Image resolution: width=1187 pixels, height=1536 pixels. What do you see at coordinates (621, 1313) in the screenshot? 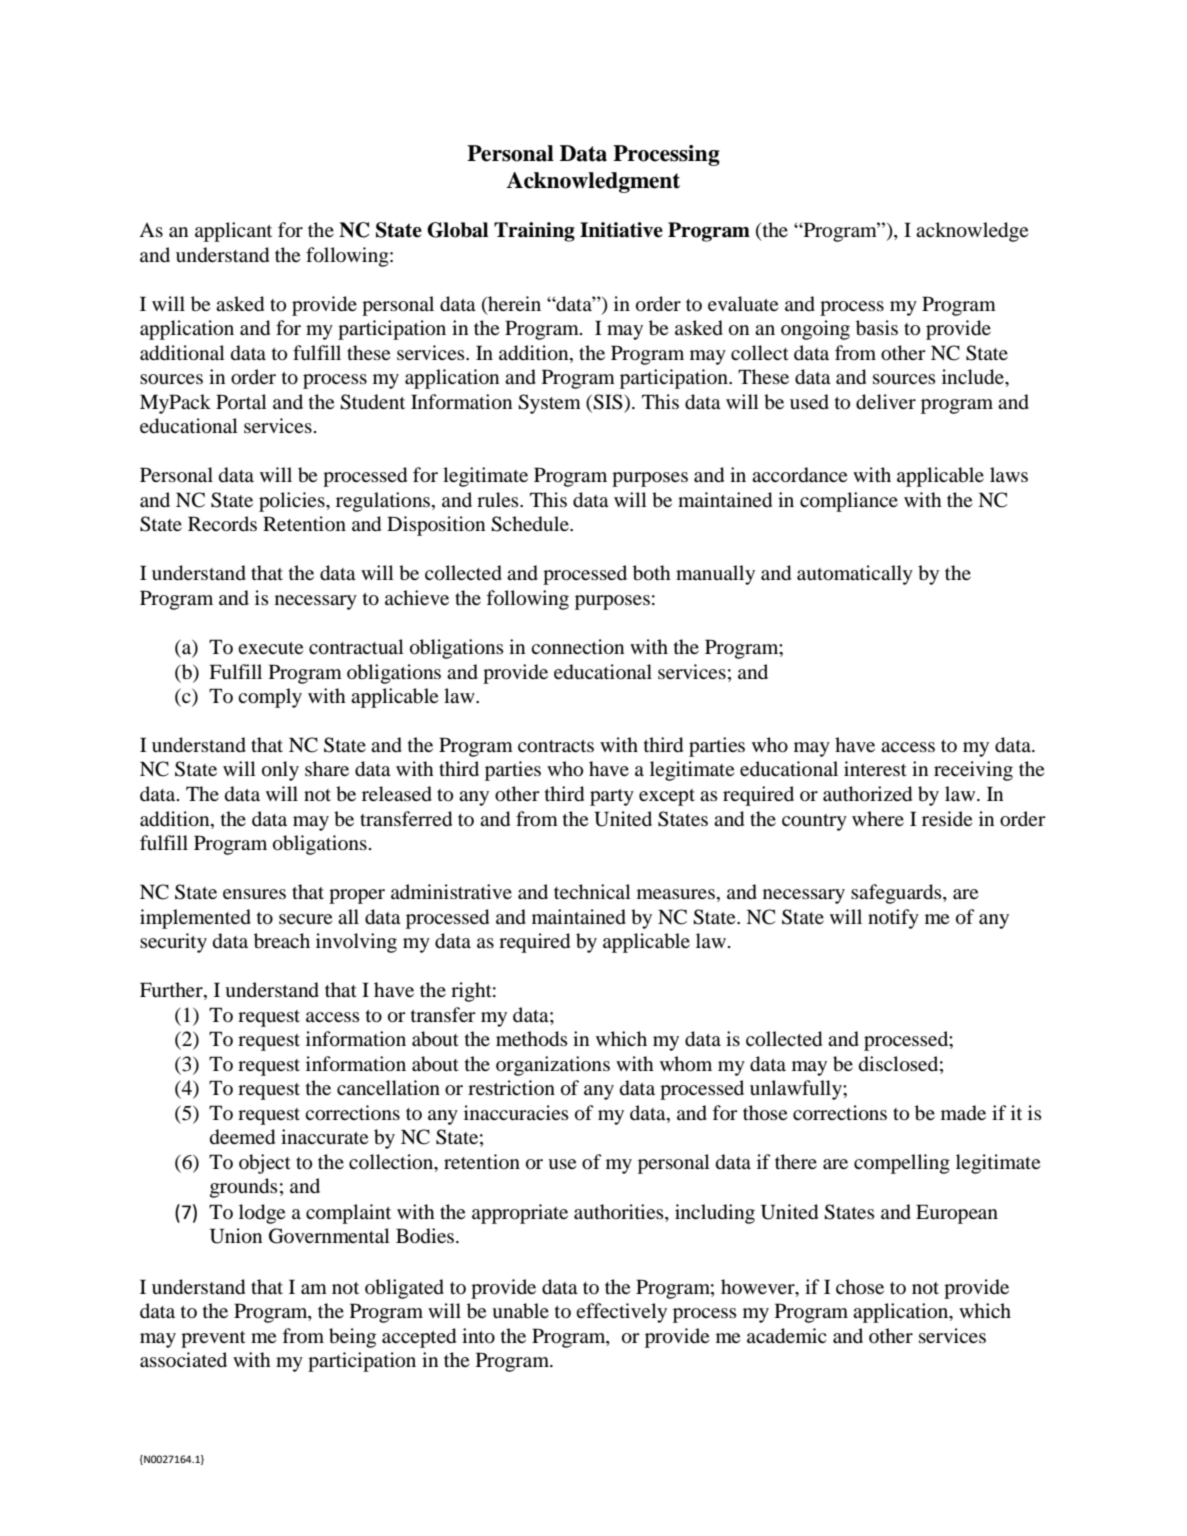
I see `effectively` at bounding box center [621, 1313].
